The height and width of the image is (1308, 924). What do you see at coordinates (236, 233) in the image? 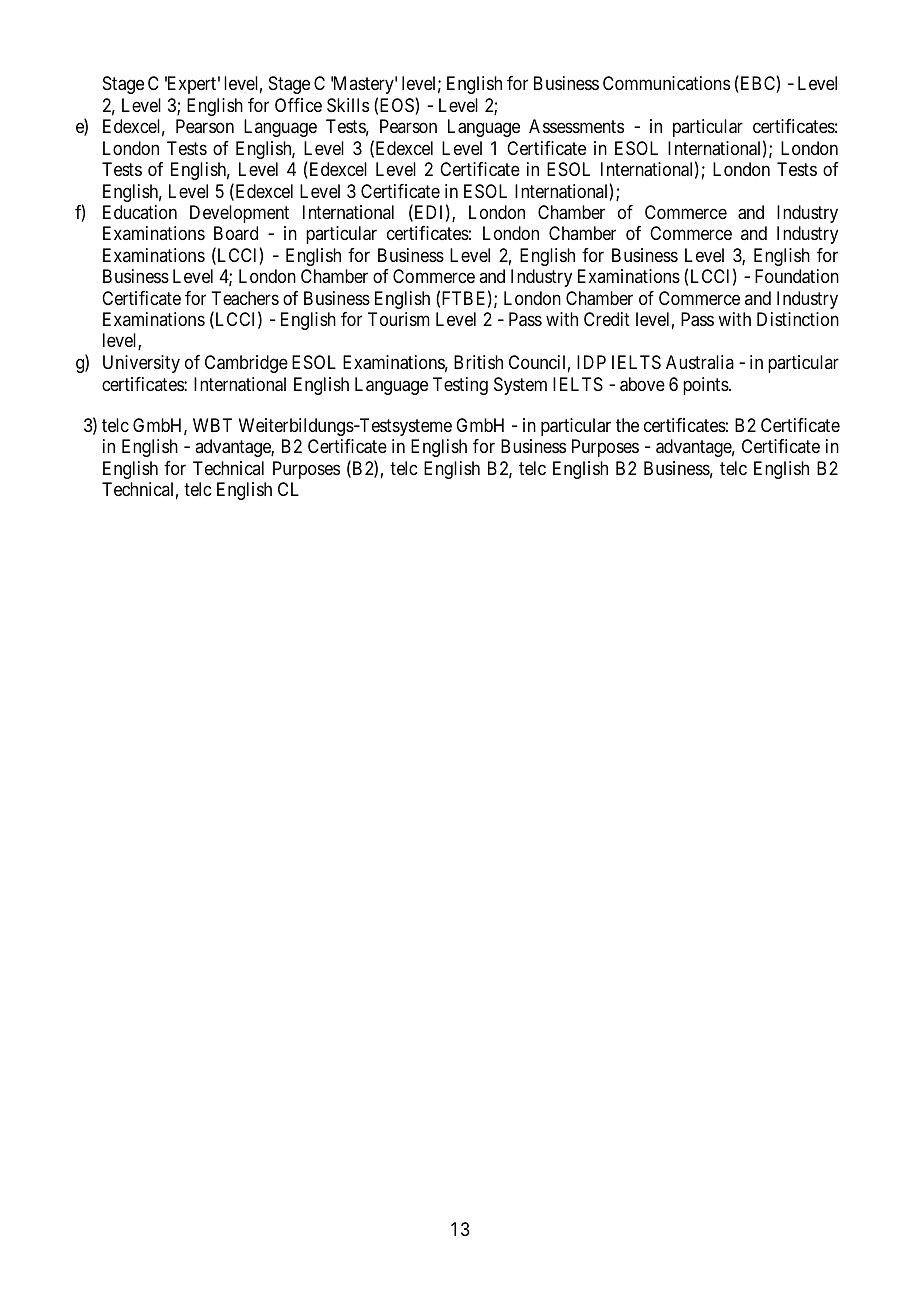
I see `Board` at bounding box center [236, 233].
